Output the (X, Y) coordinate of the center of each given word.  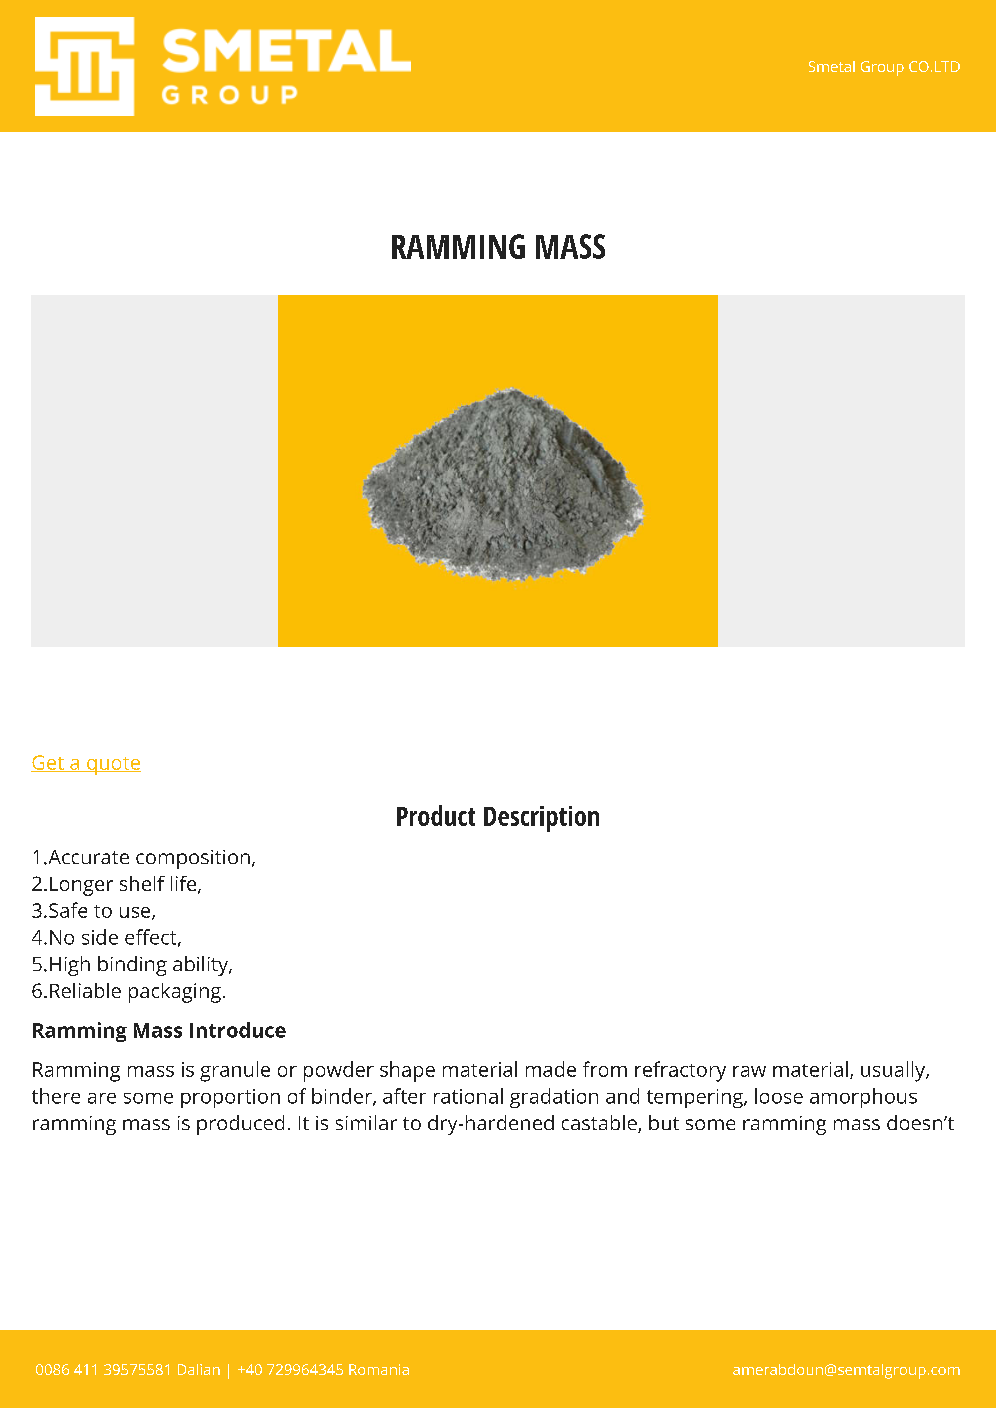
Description (541, 819)
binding (132, 966)
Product (436, 815)
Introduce (238, 1030)
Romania (379, 1369)
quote (113, 766)
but (664, 1122)
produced (240, 1125)
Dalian (199, 1369)
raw (749, 1071)
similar (366, 1122)
